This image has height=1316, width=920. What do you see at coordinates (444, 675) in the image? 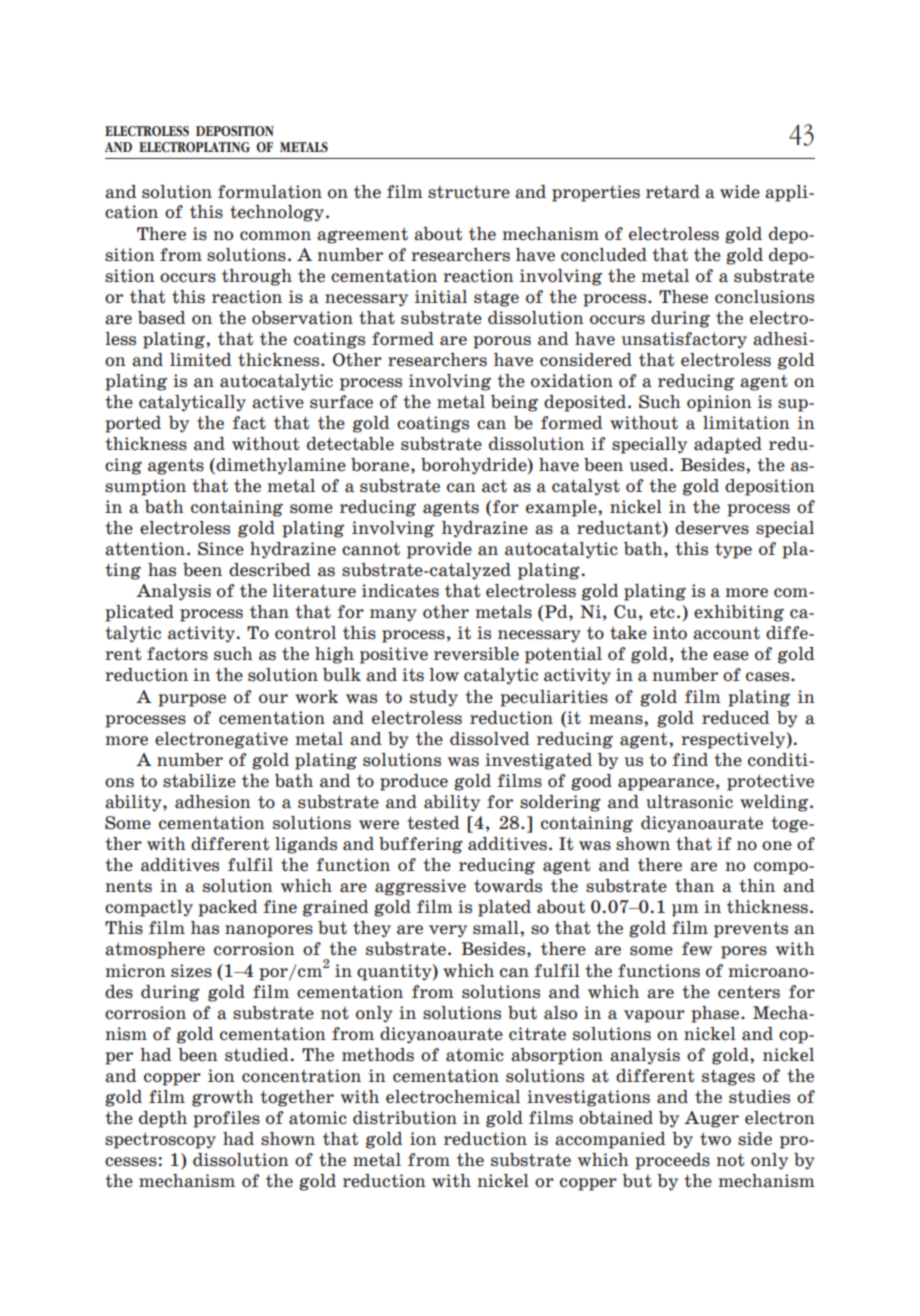
I see `low` at bounding box center [444, 675].
